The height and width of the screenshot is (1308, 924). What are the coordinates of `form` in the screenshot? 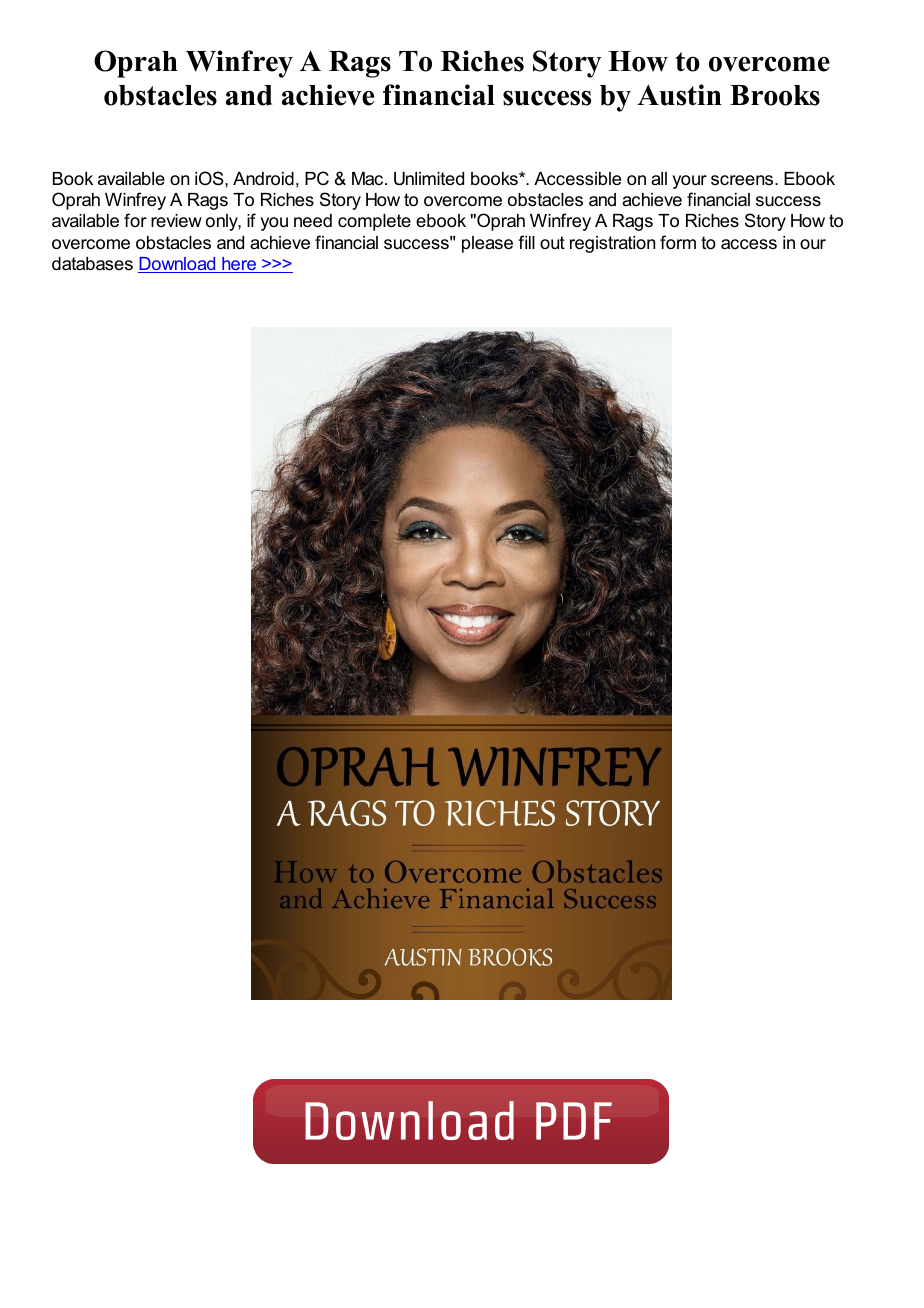 It's located at (678, 242).
